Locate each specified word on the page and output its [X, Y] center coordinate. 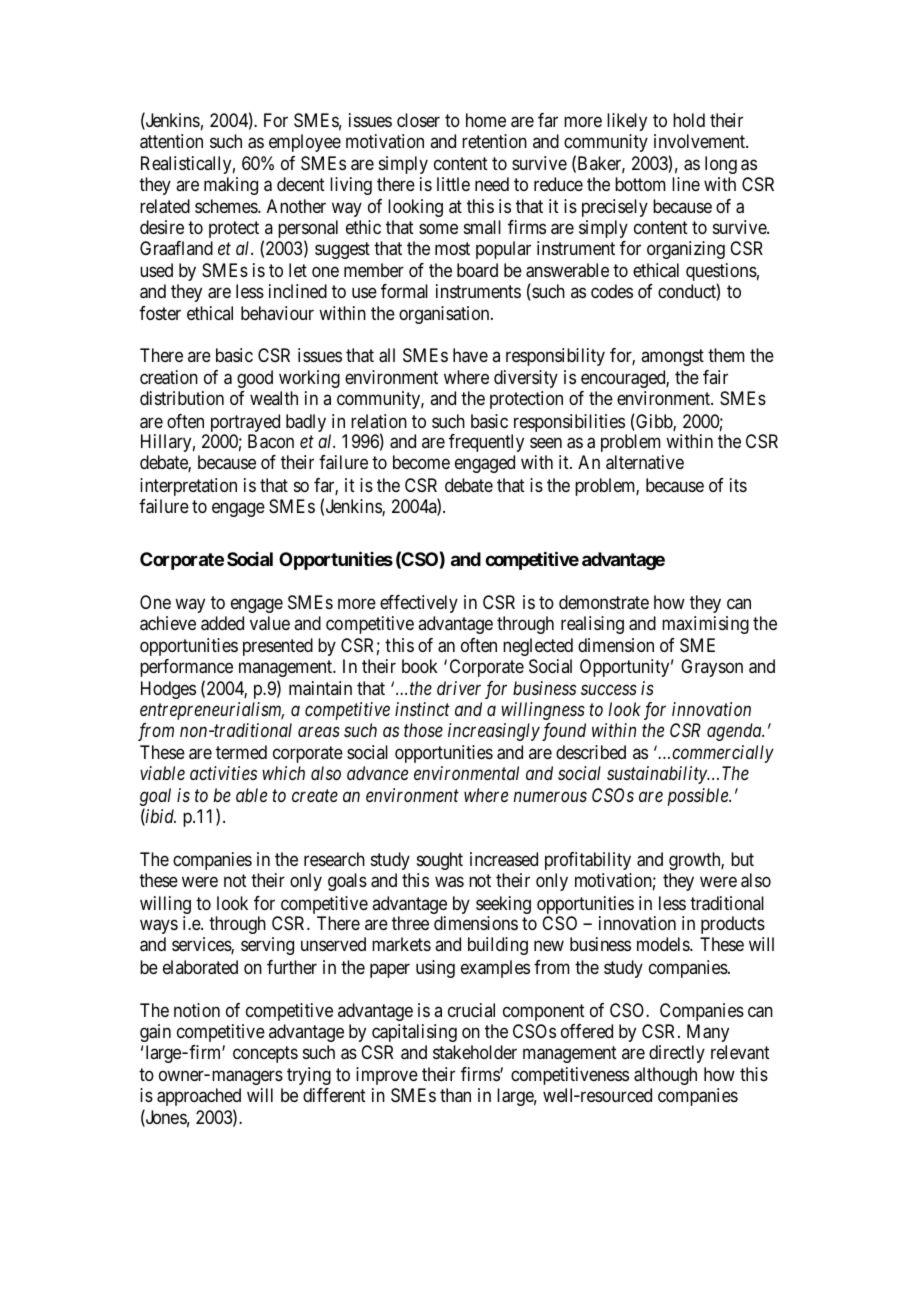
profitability [588, 861]
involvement [700, 141]
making [231, 186]
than [455, 1095]
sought [440, 861]
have [470, 355]
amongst [672, 358]
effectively [419, 604]
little [453, 184]
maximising [705, 625]
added [222, 623]
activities [223, 773]
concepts [265, 1054]
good [255, 379]
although [665, 1076]
